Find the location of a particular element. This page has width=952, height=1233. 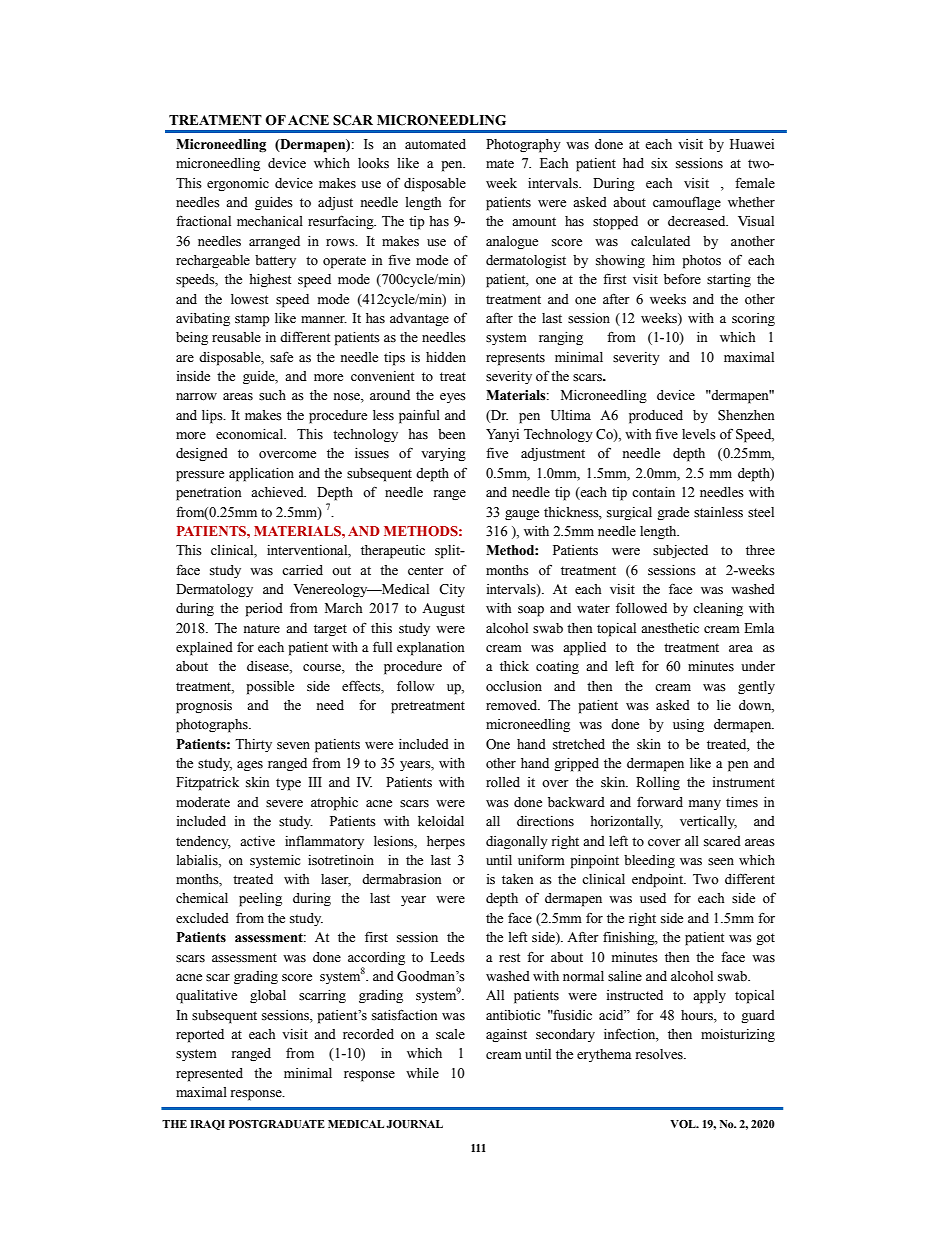

nature is located at coordinates (262, 628).
